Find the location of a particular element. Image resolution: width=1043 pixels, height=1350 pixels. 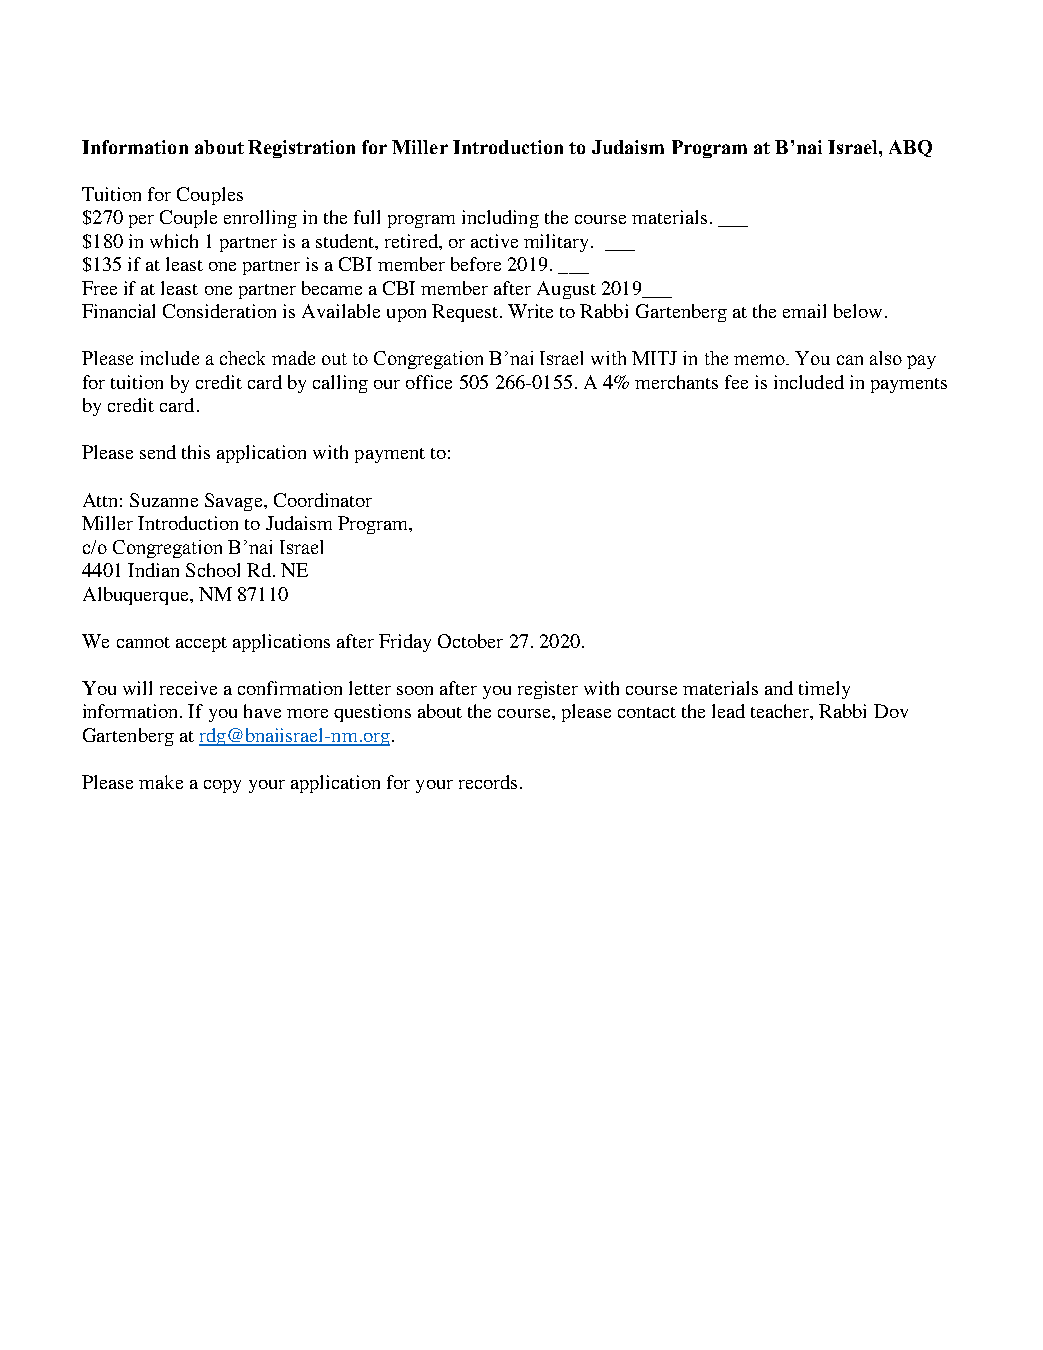

records is located at coordinates (488, 782).
